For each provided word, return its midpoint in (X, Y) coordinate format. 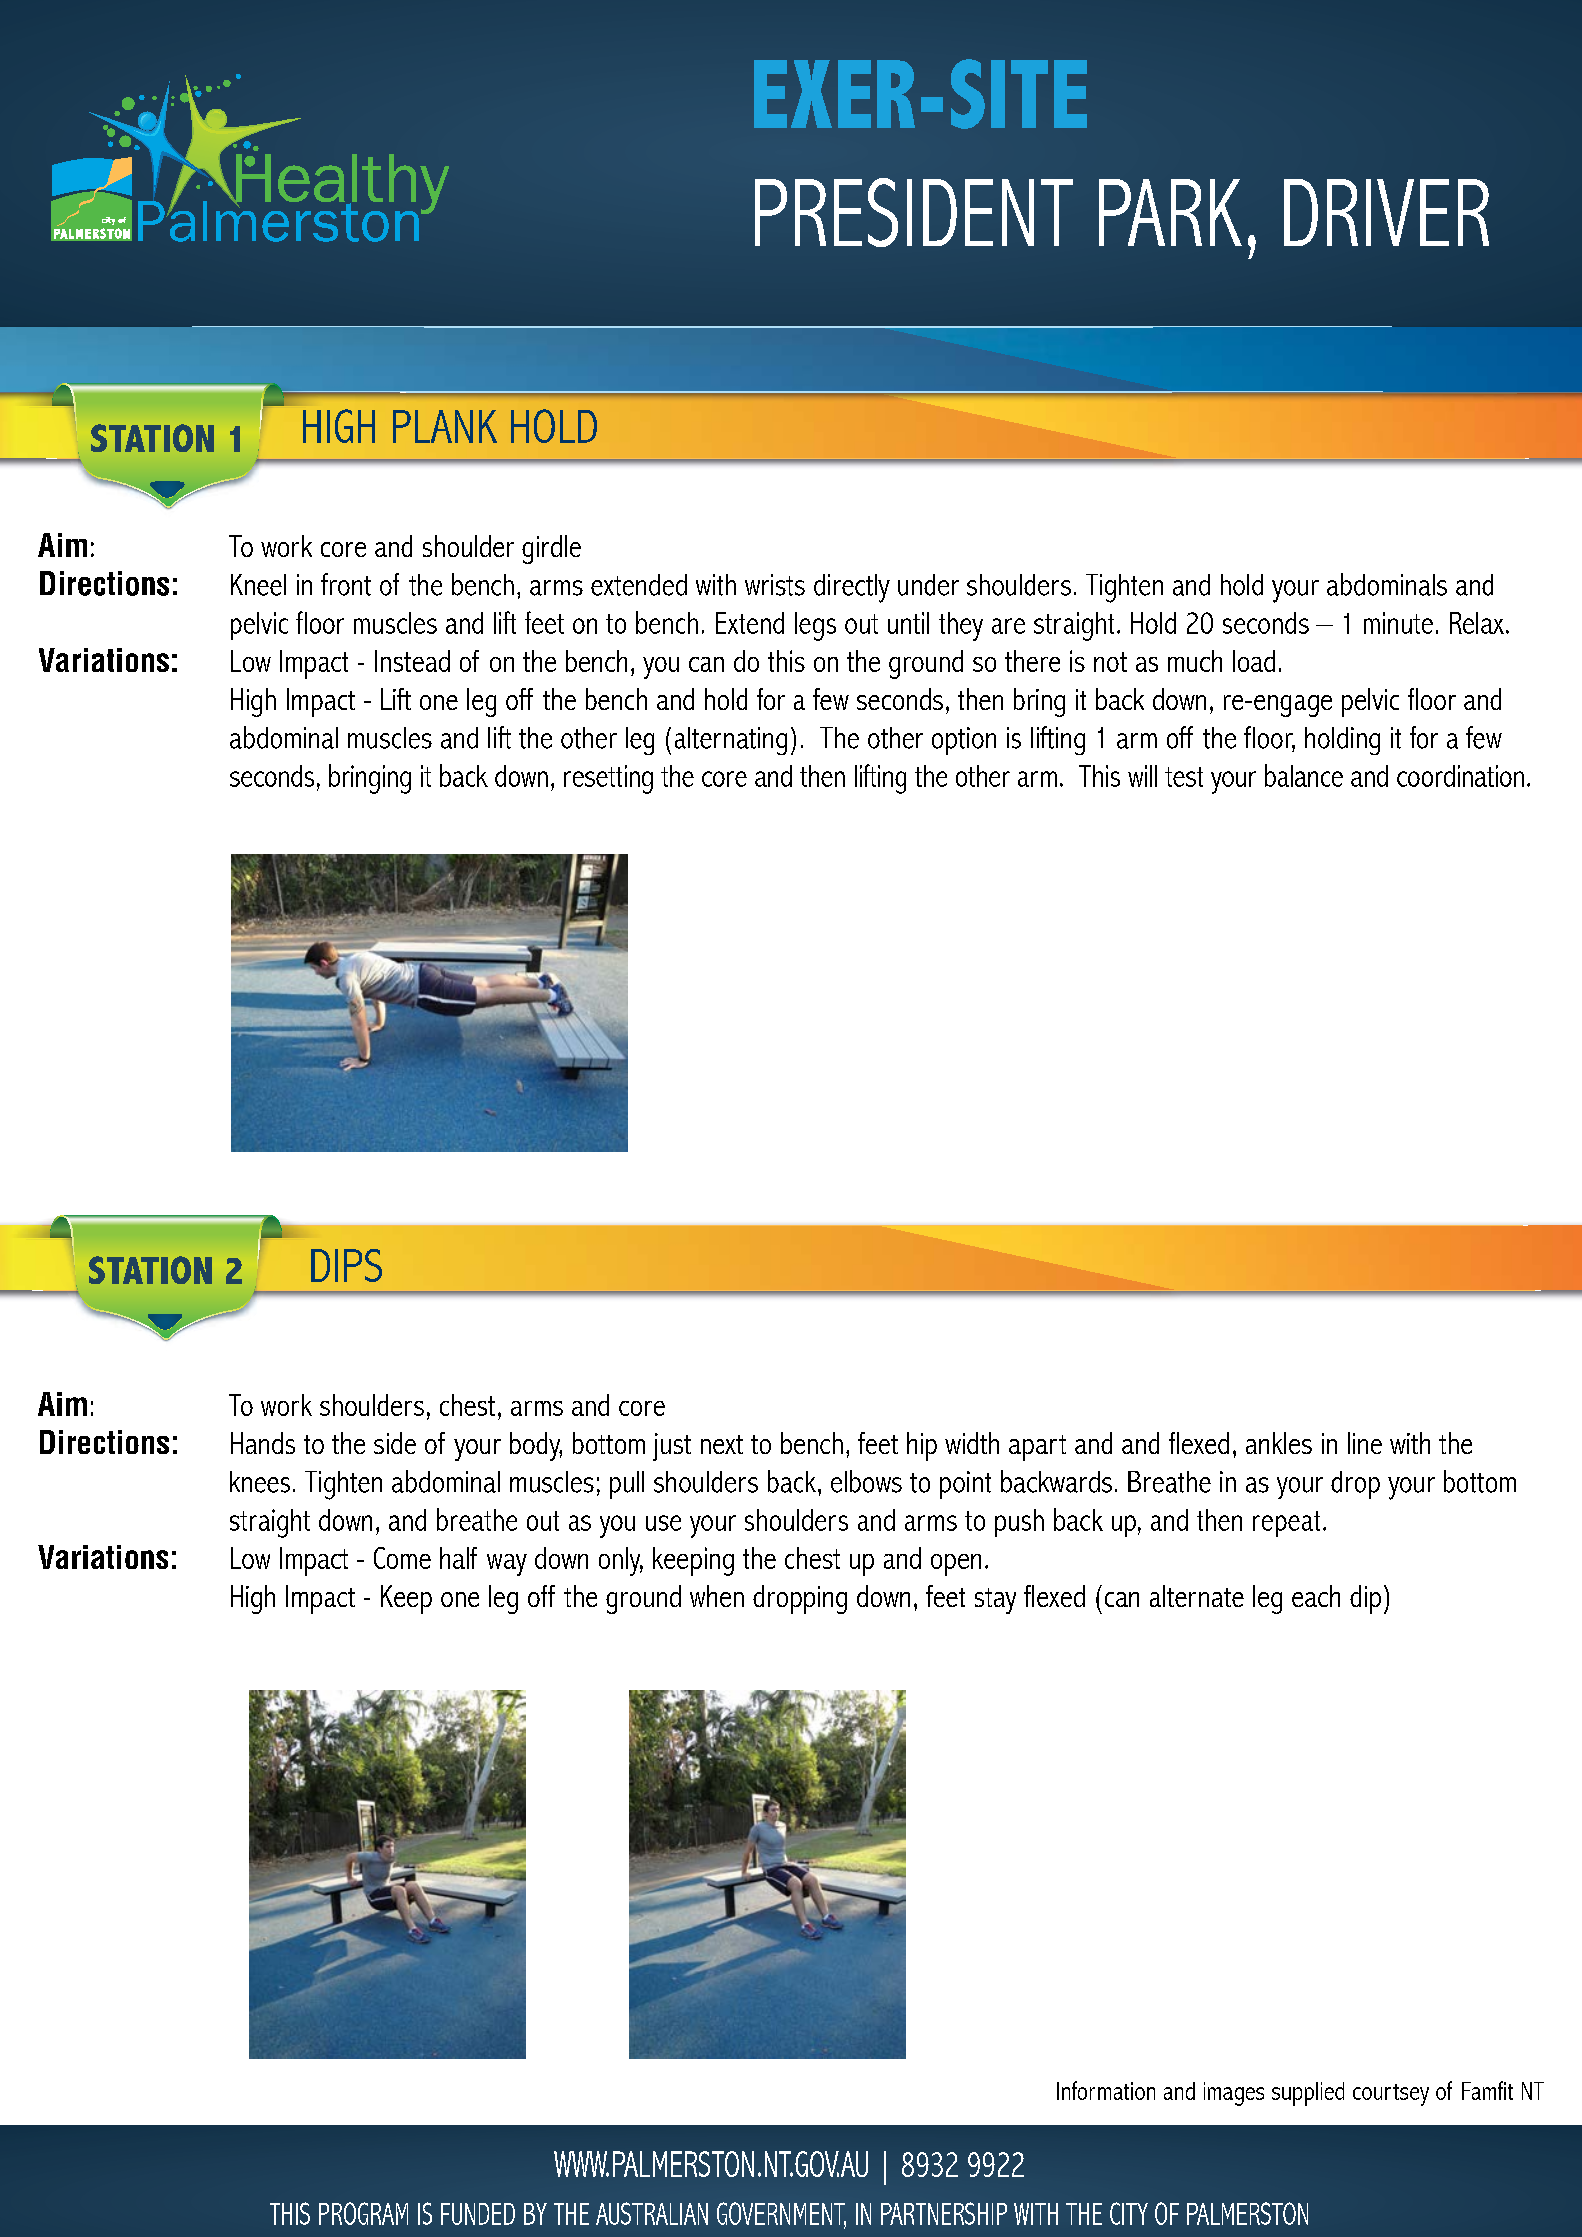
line (1365, 1443)
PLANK (445, 426)
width (972, 1443)
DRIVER (1386, 212)
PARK (1170, 212)
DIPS (346, 1265)
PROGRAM (363, 2213)
